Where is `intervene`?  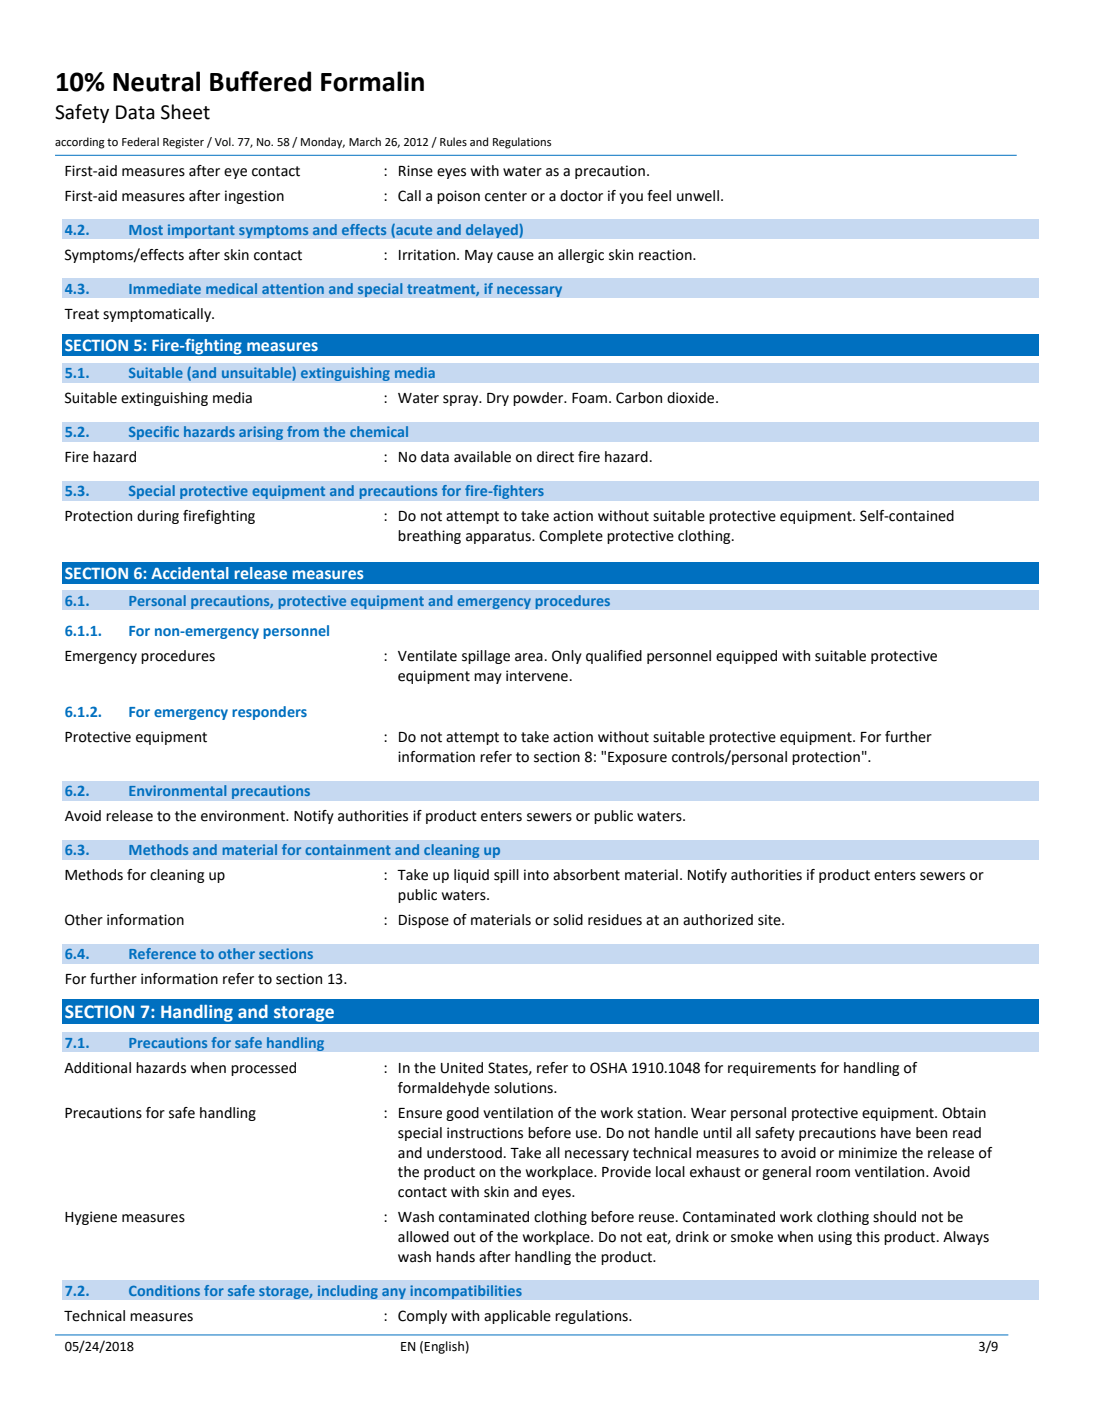
intervene is located at coordinates (537, 676).
